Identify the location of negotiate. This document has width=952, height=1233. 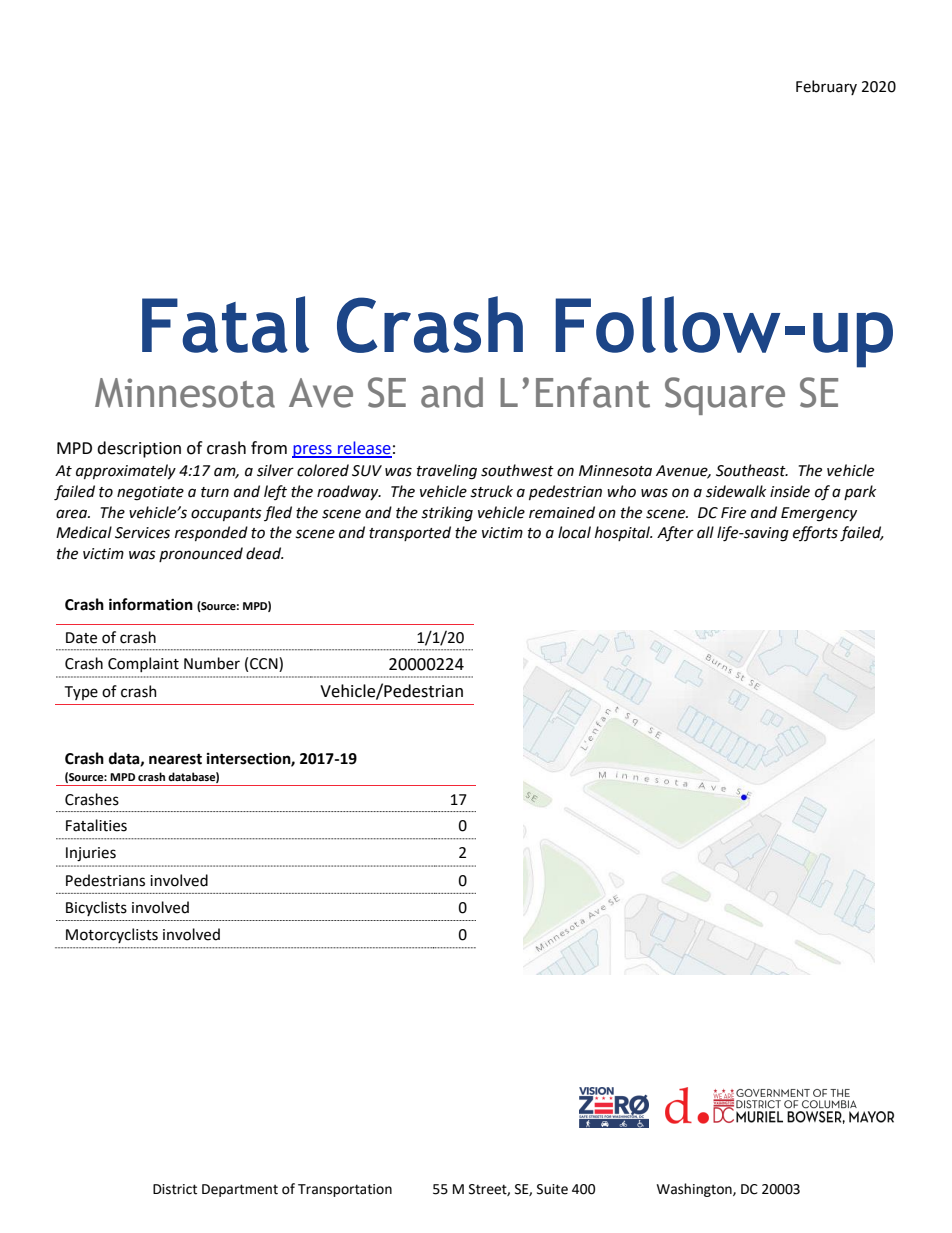
(150, 493).
